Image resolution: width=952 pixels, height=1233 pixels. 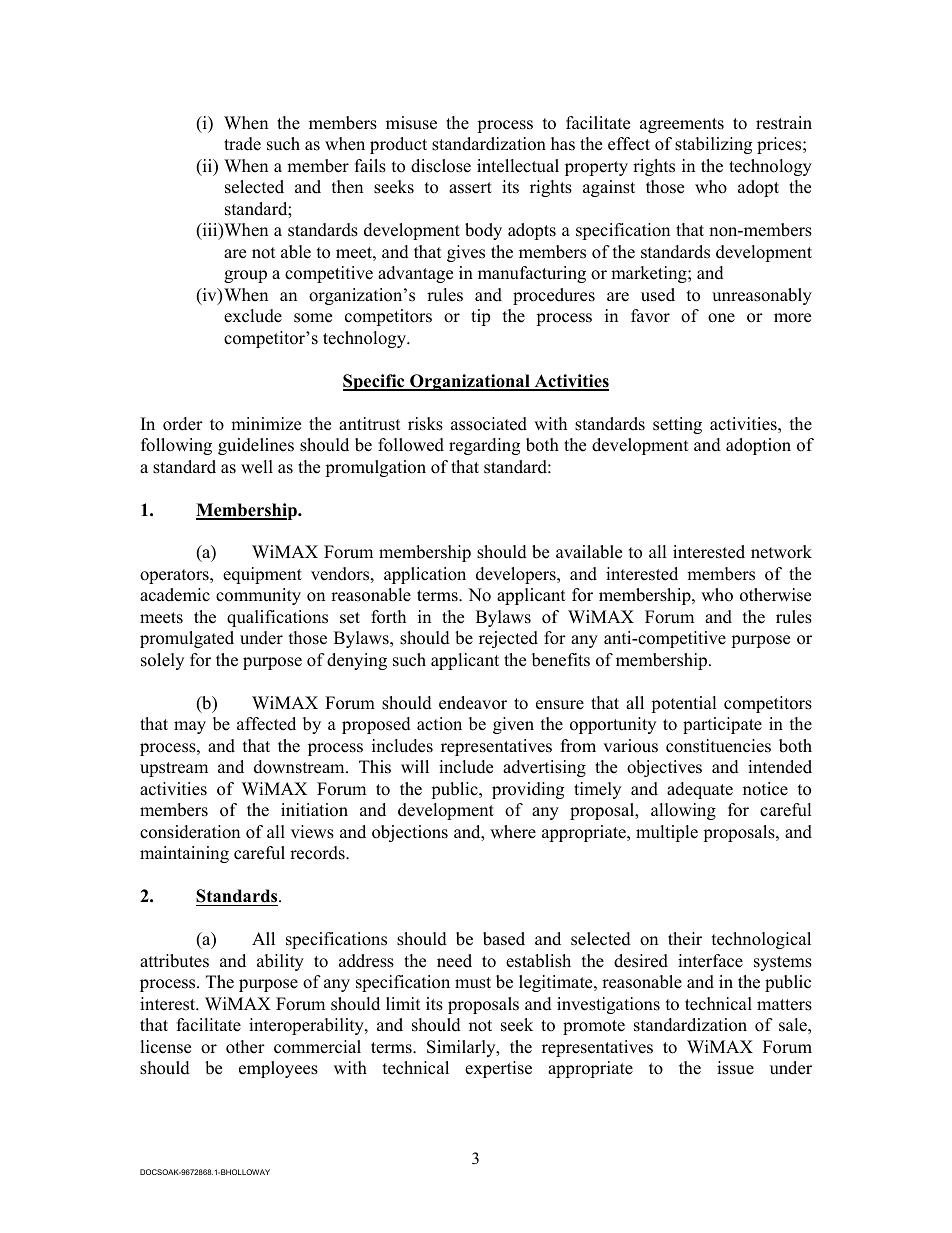 What do you see at coordinates (713, 145) in the image?
I see `stabilizing` at bounding box center [713, 145].
